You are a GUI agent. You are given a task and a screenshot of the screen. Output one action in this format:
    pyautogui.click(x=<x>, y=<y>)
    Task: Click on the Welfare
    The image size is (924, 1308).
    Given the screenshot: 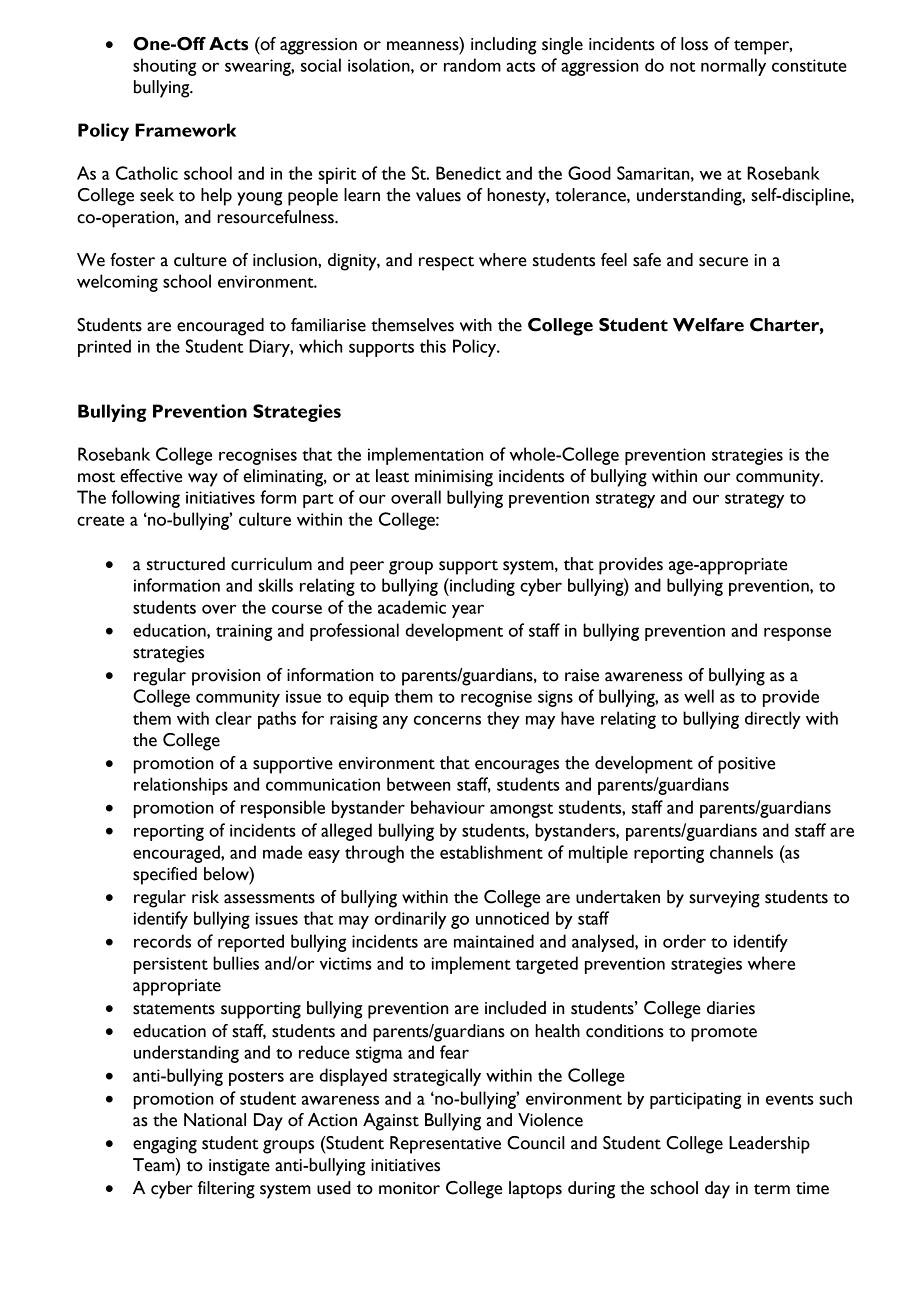 What is the action you would take?
    pyautogui.click(x=708, y=325)
